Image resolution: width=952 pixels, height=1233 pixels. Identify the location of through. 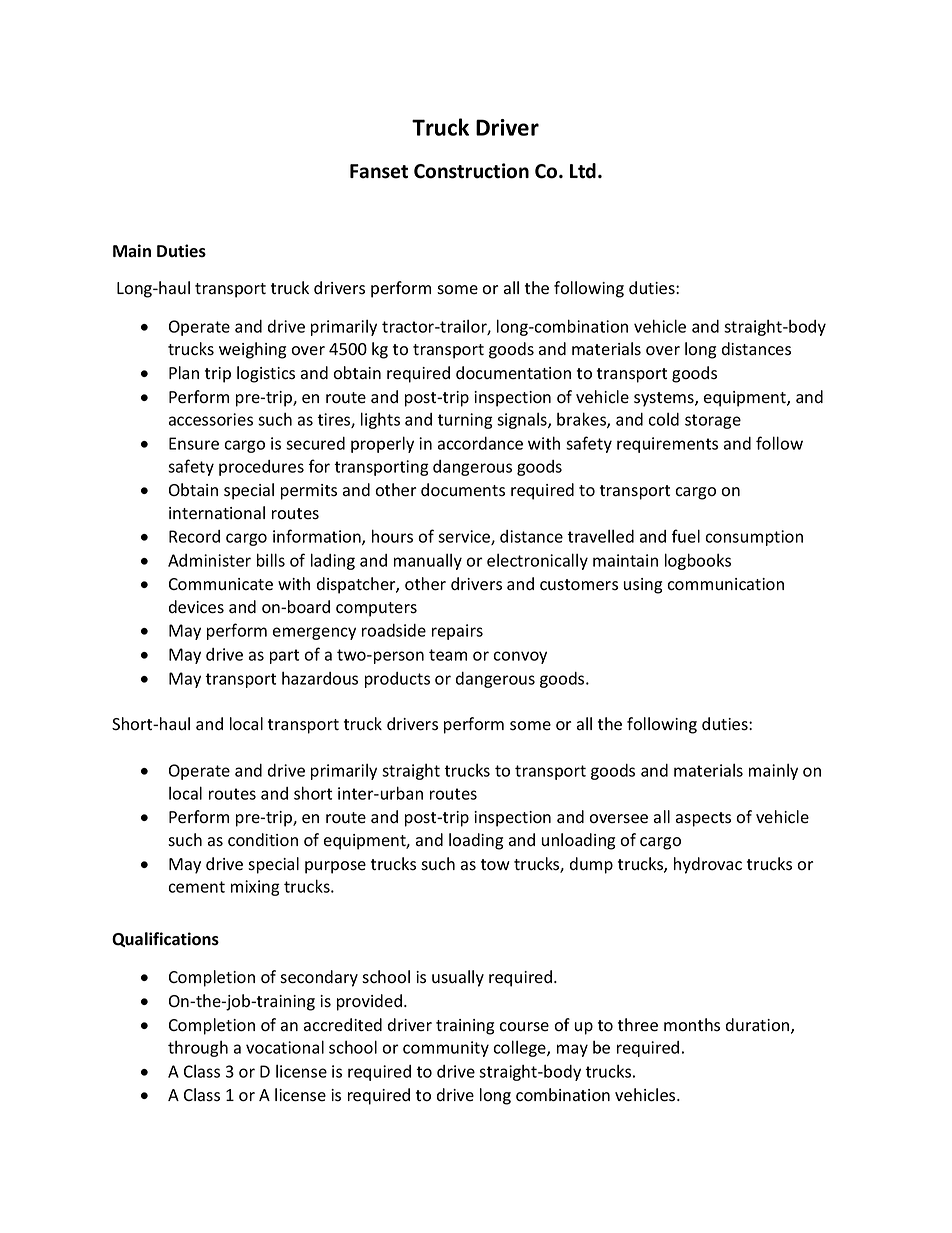
(198, 1049).
